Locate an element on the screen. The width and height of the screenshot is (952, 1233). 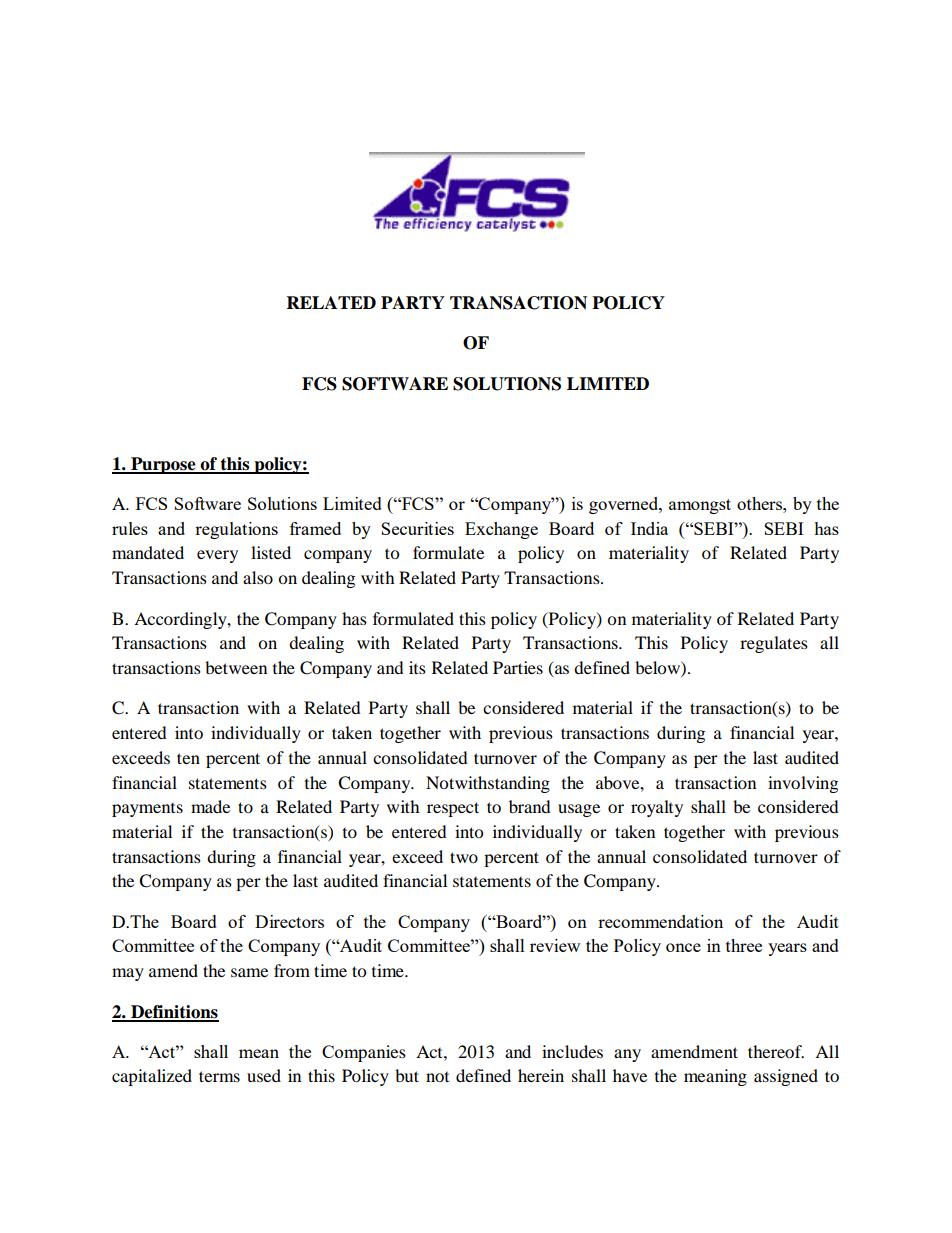
royalty is located at coordinates (657, 808).
